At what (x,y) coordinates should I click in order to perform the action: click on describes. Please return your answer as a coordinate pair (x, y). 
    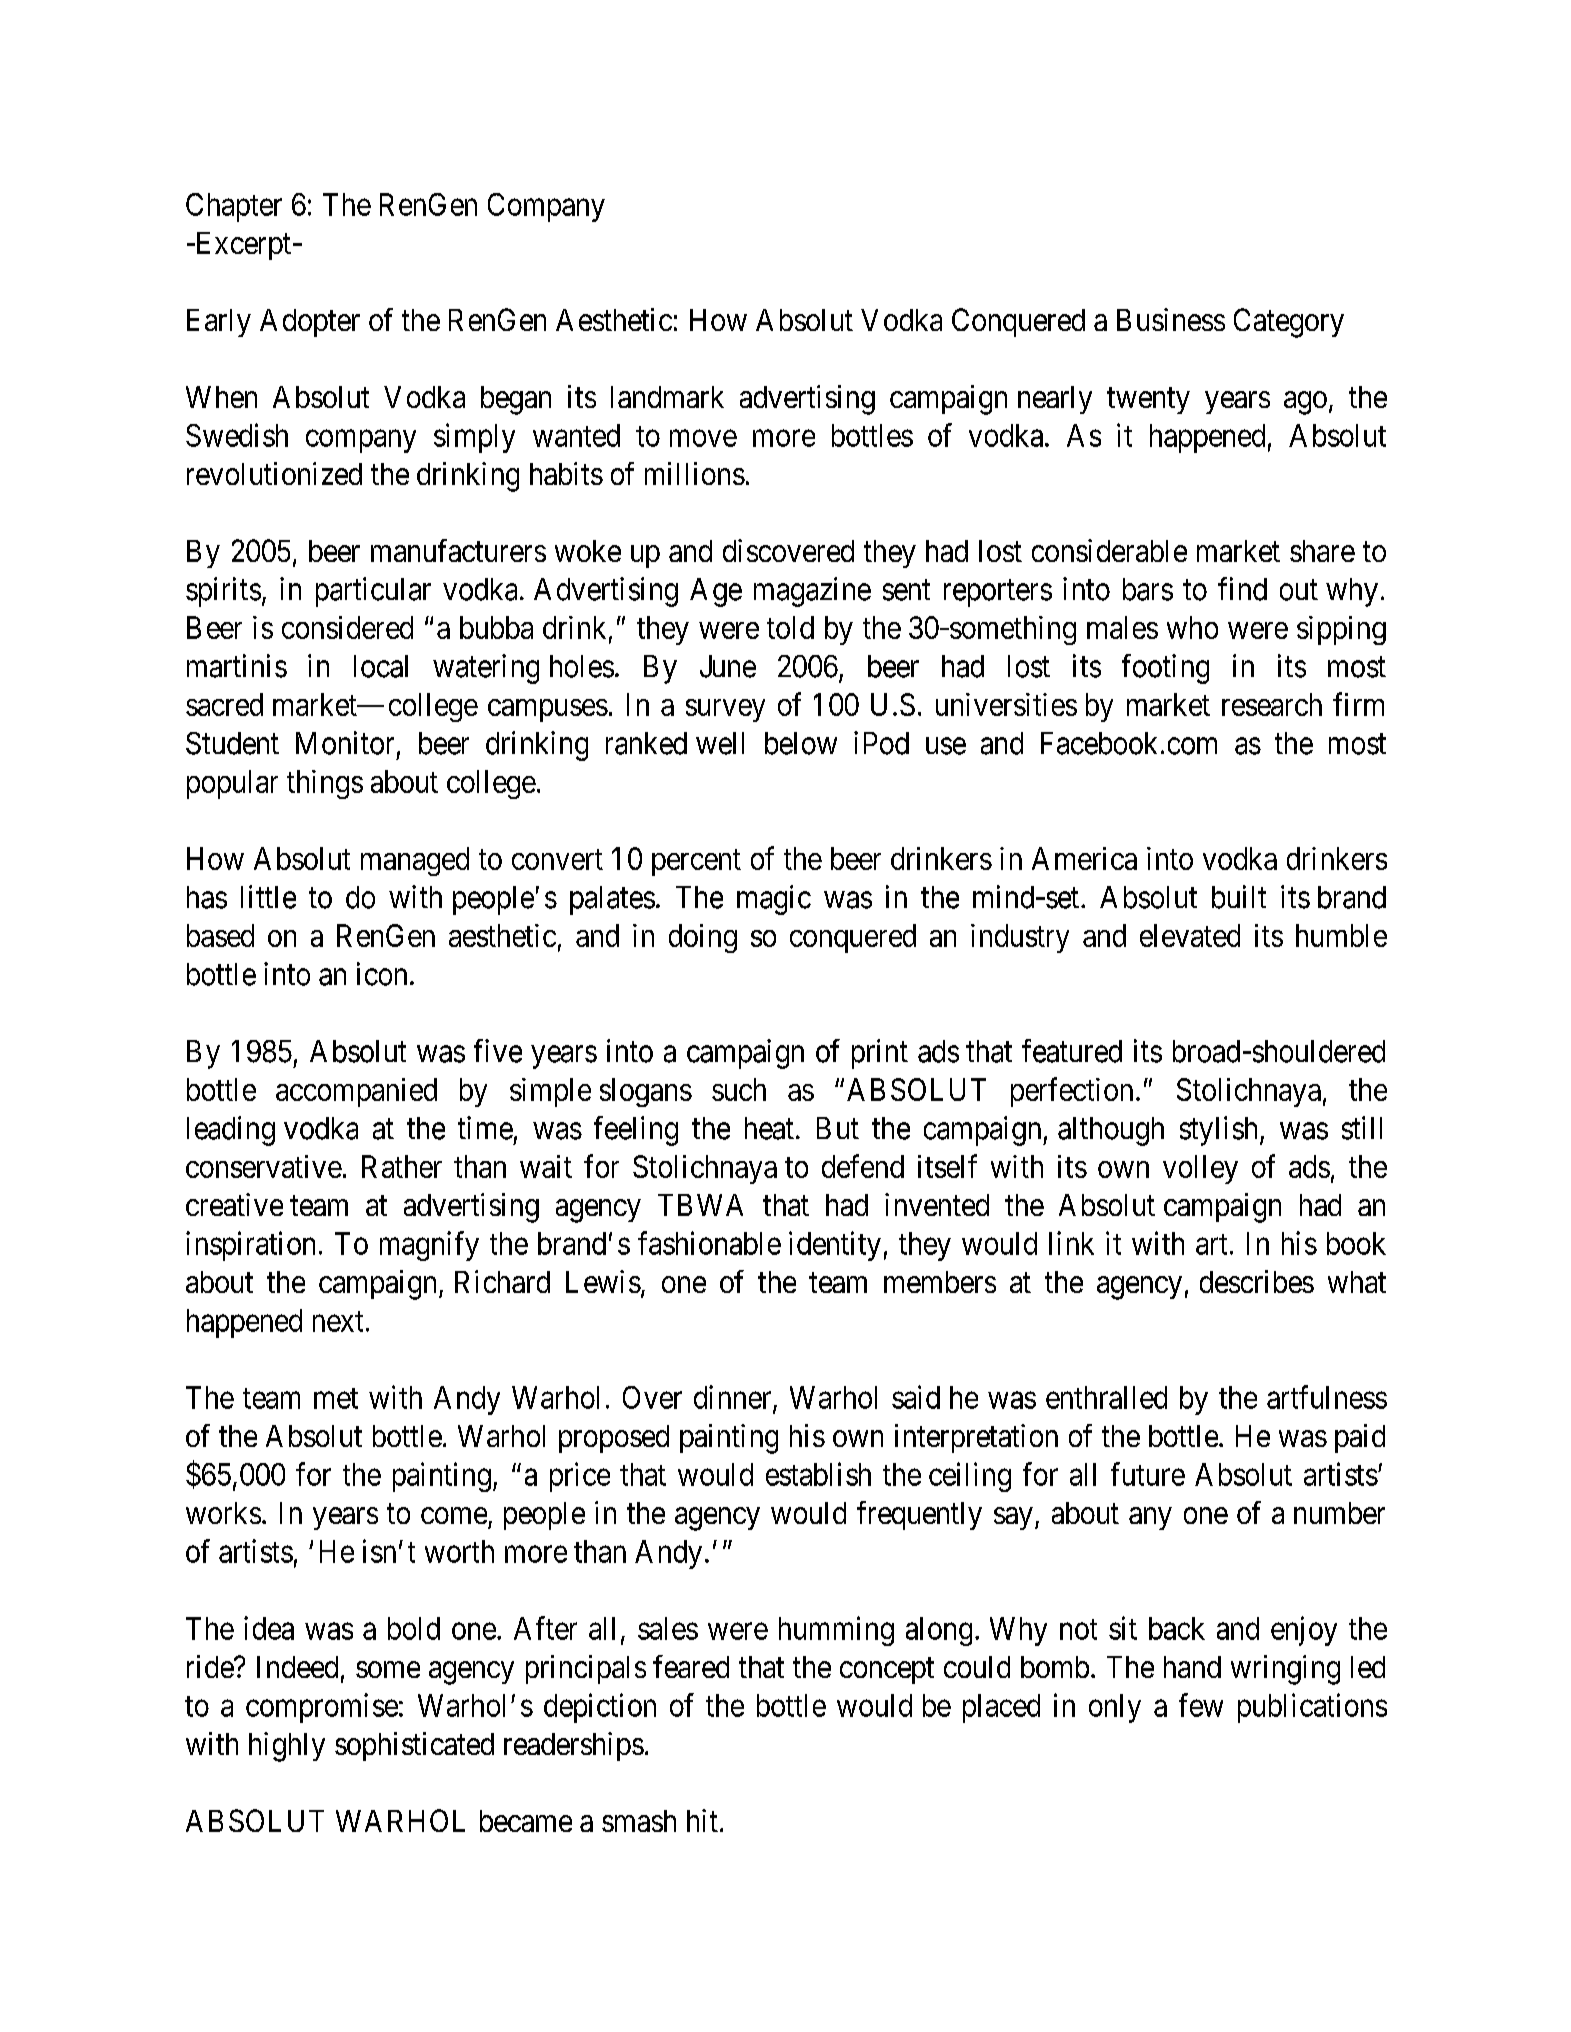
    Looking at the image, I should click on (1257, 1281).
